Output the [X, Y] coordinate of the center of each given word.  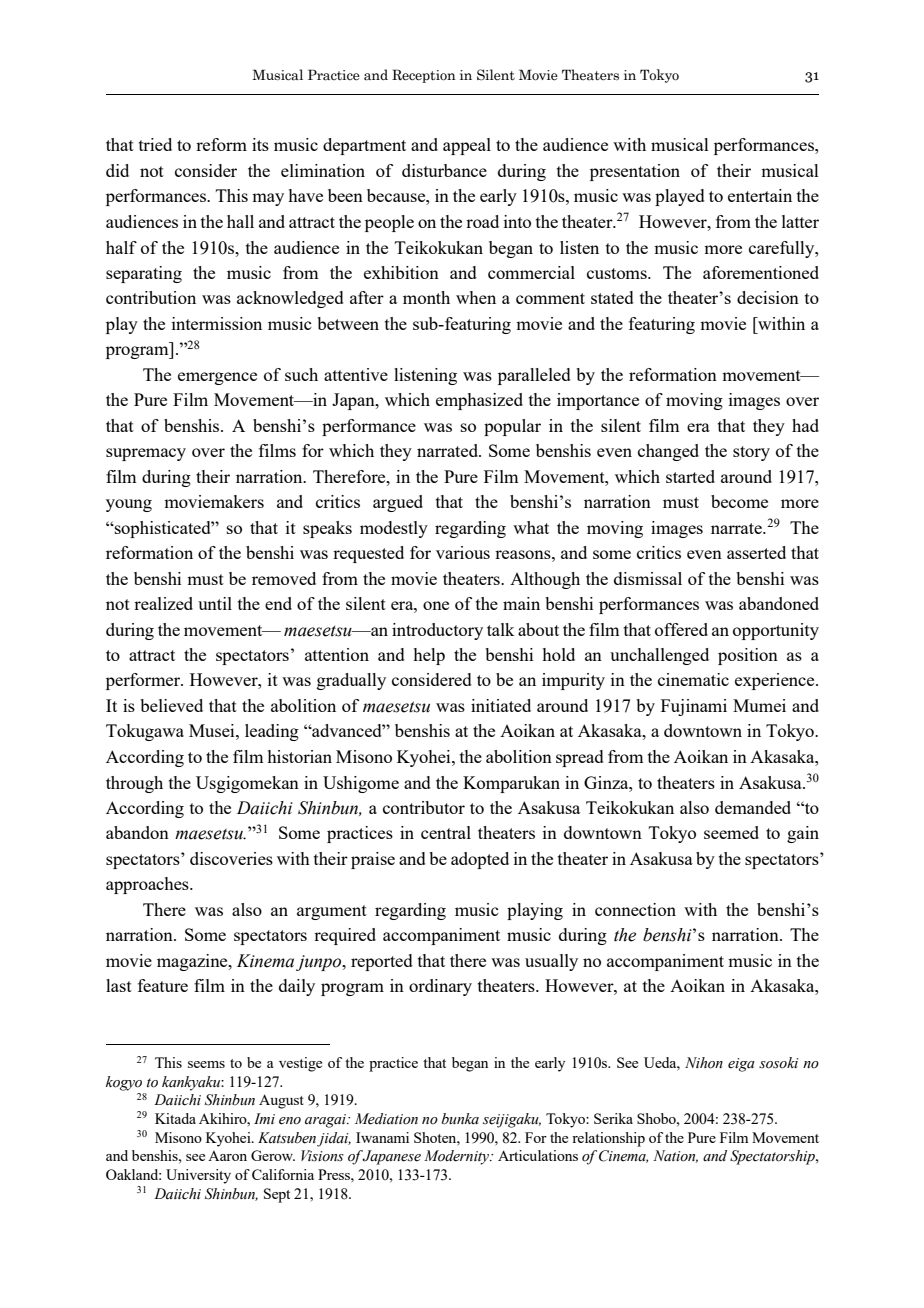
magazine [193, 962]
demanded [753, 807]
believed [171, 705]
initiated [501, 705]
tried [155, 144]
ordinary [440, 987]
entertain [760, 195]
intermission [217, 323]
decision [768, 297]
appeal [467, 146]
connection [635, 909]
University [198, 1176]
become [739, 501]
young [129, 505]
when [476, 297]
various [463, 552]
